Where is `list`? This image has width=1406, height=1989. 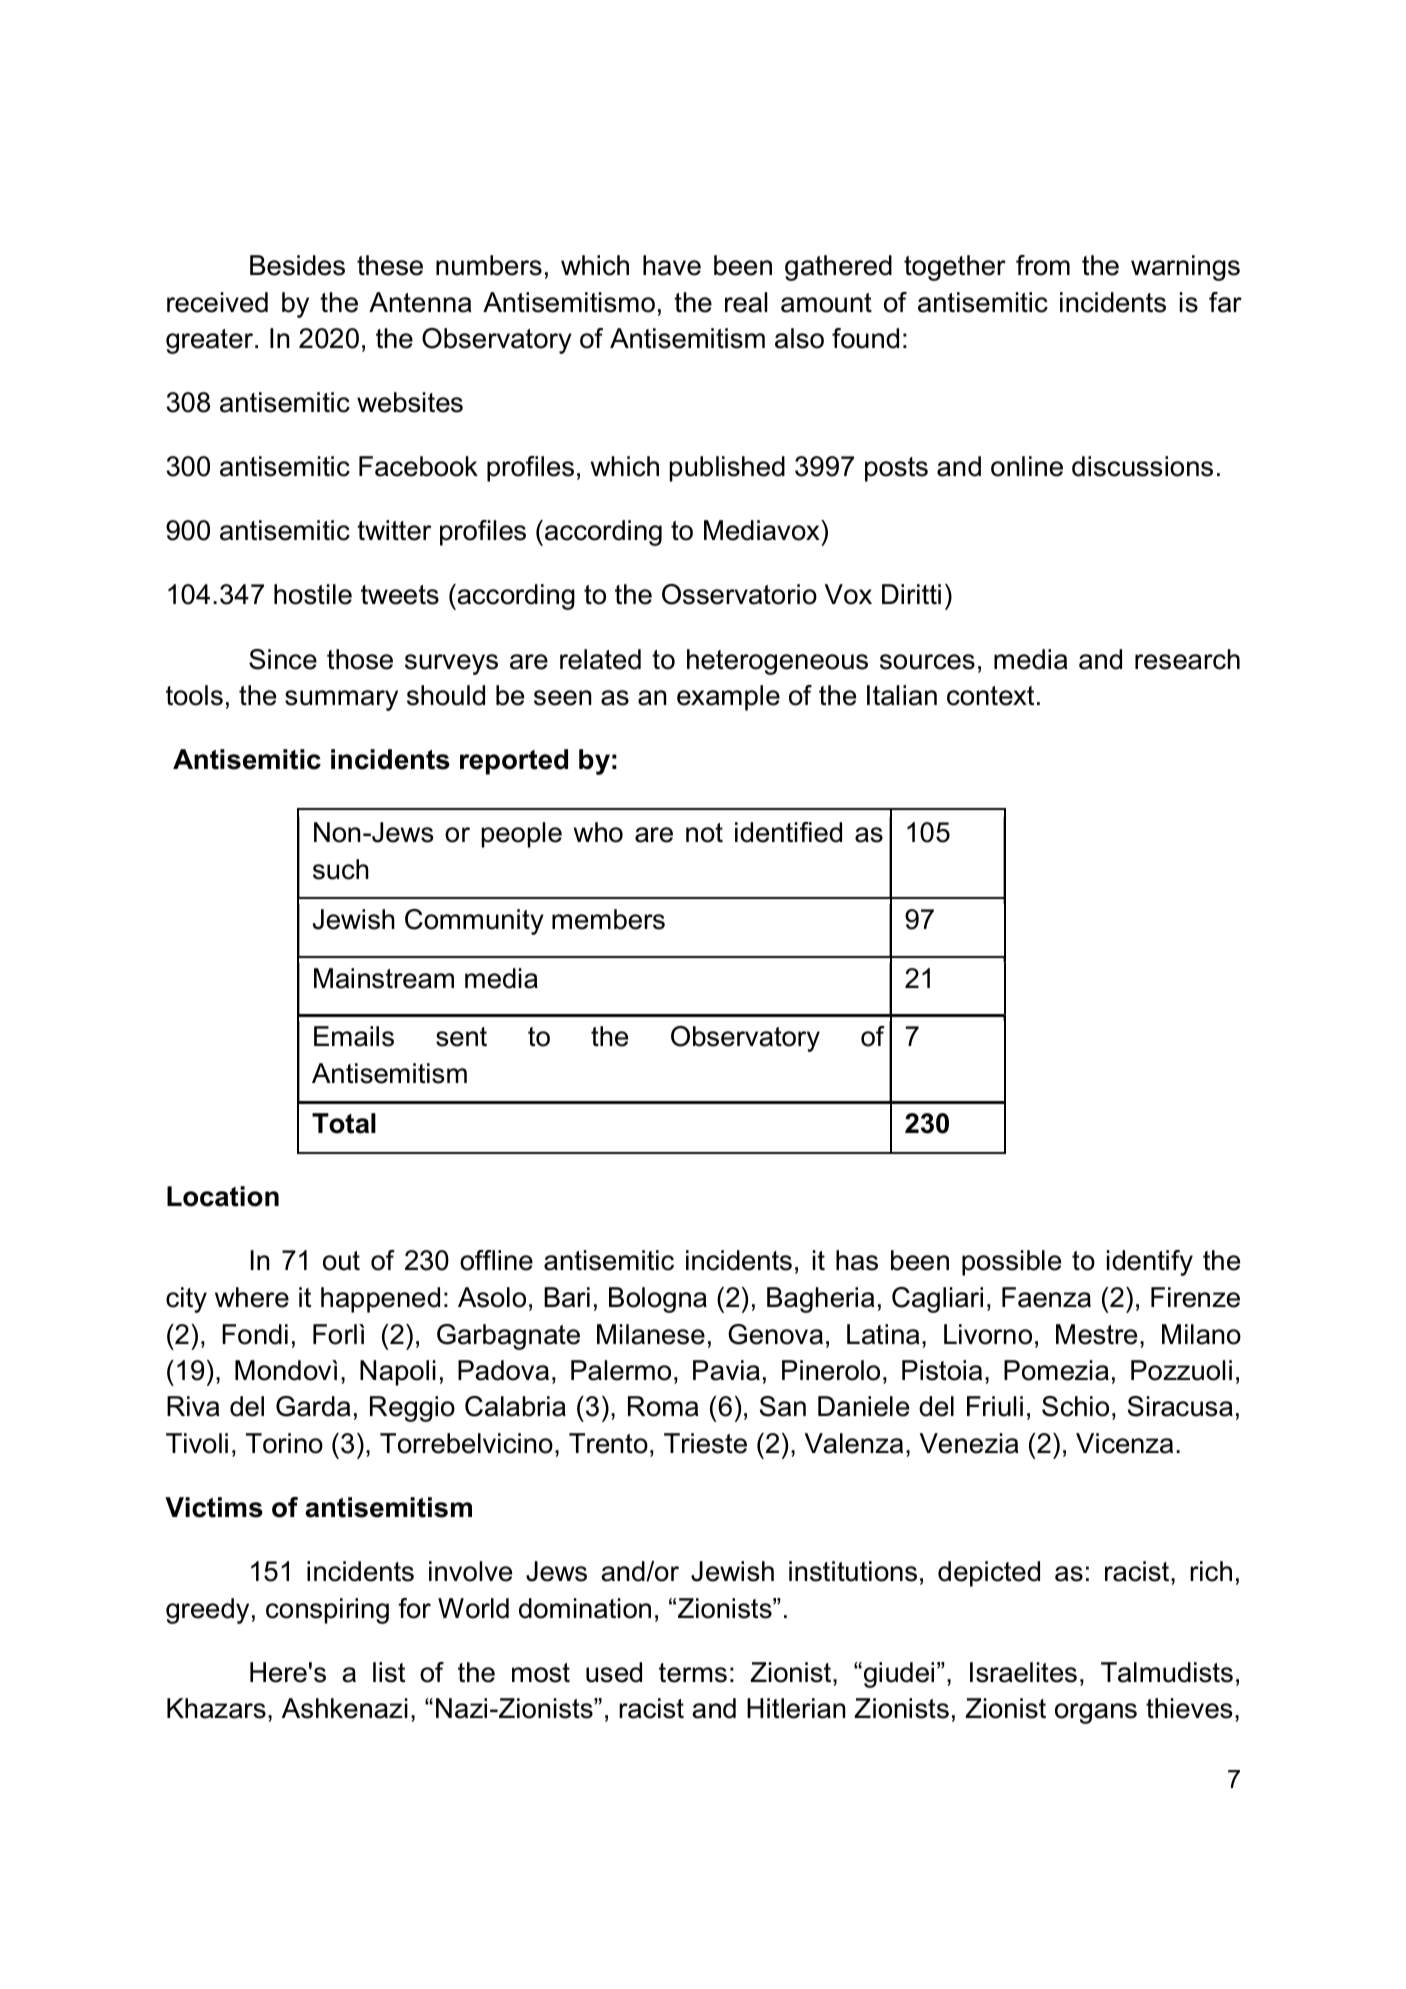 list is located at coordinates (389, 1672).
